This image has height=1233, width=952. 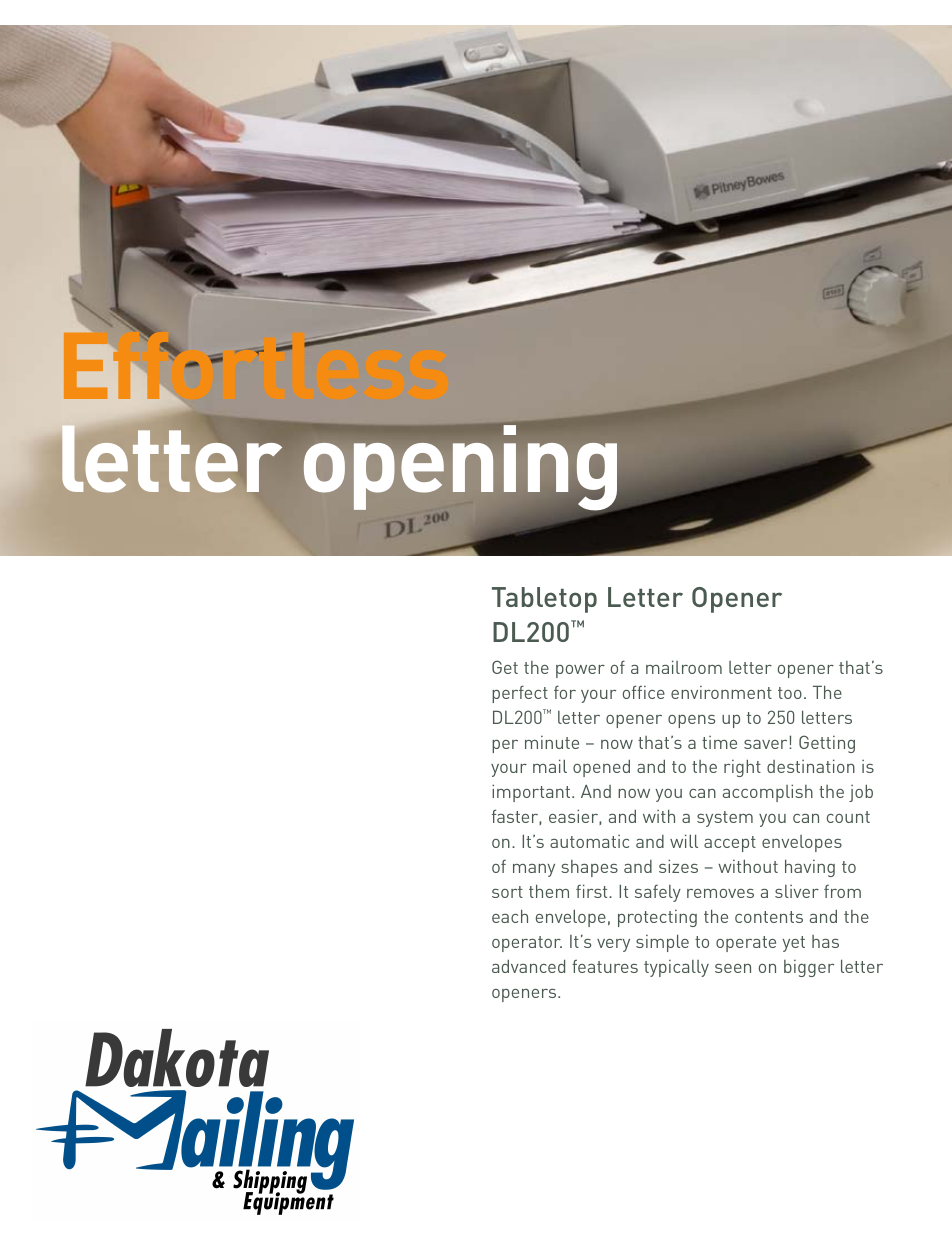 I want to click on minute, so click(x=552, y=742).
